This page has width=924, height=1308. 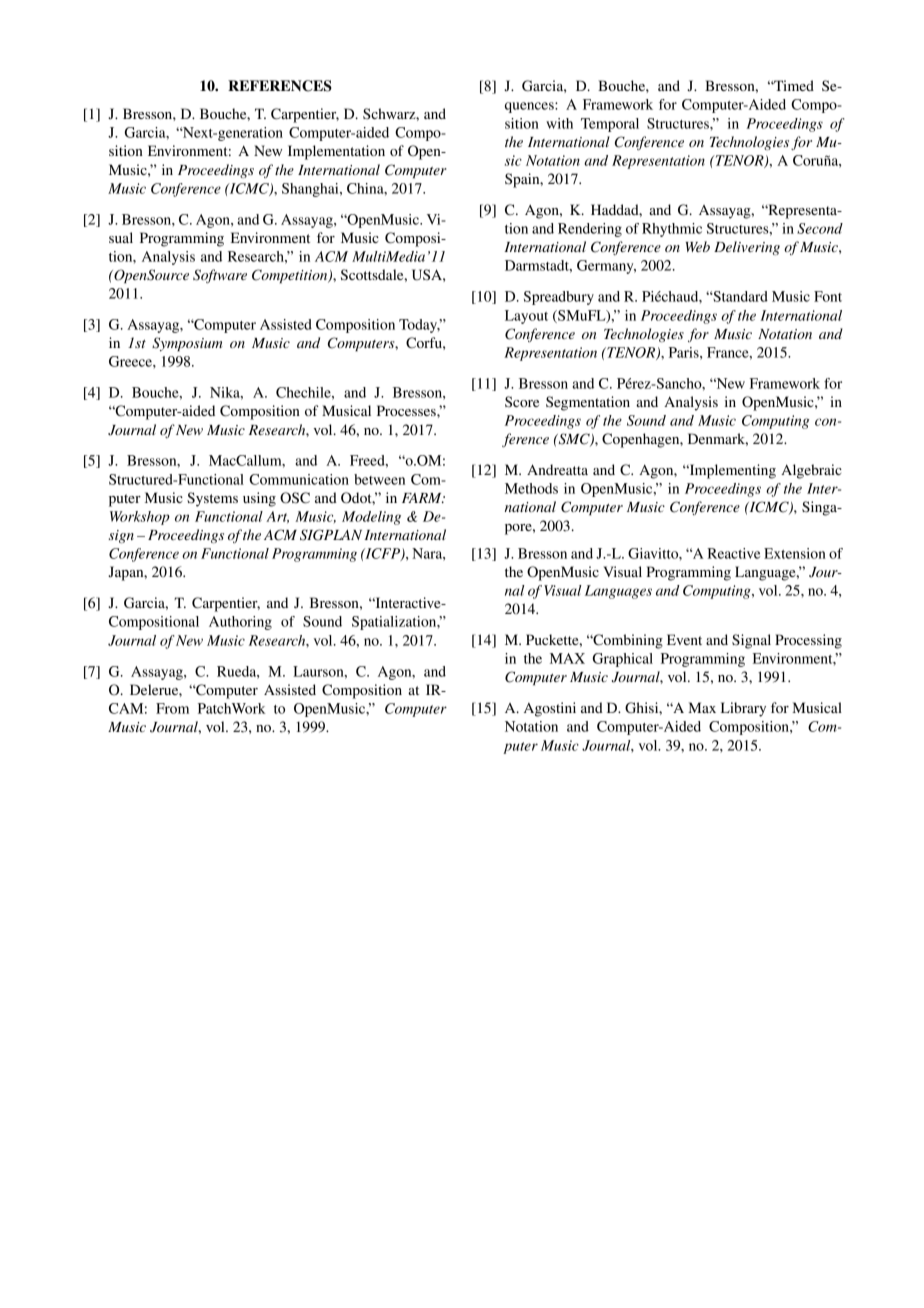 I want to click on Processes, so click(x=407, y=410).
